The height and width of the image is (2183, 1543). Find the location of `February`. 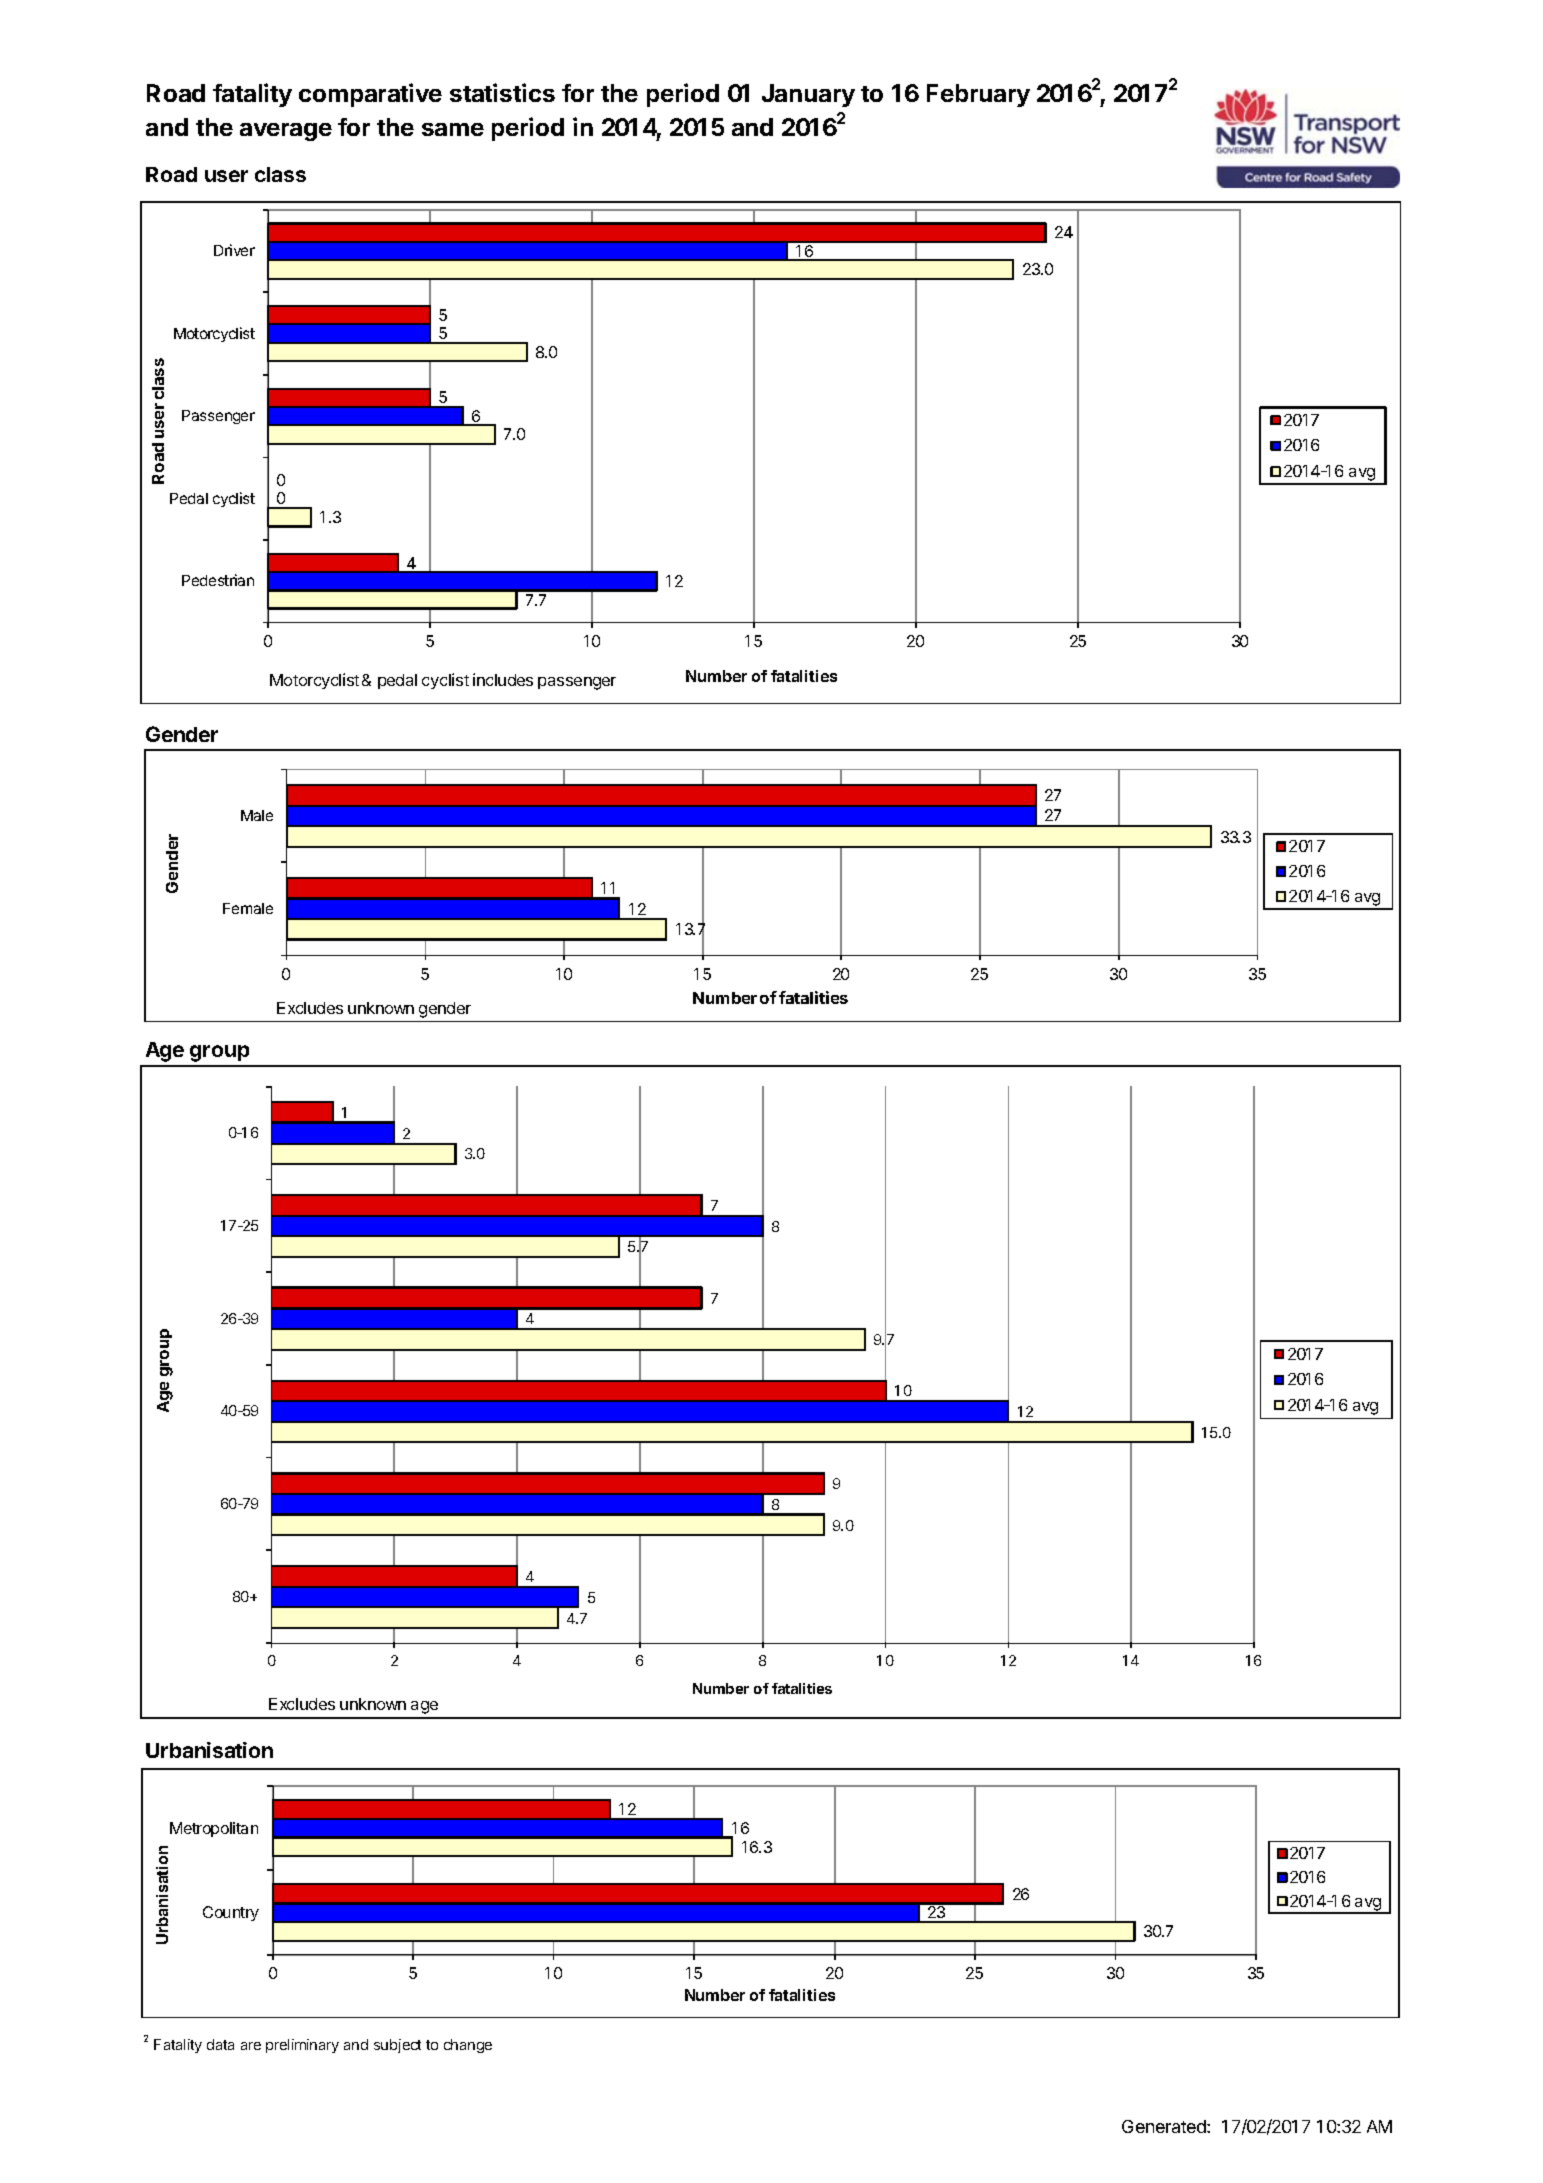

February is located at coordinates (978, 95).
